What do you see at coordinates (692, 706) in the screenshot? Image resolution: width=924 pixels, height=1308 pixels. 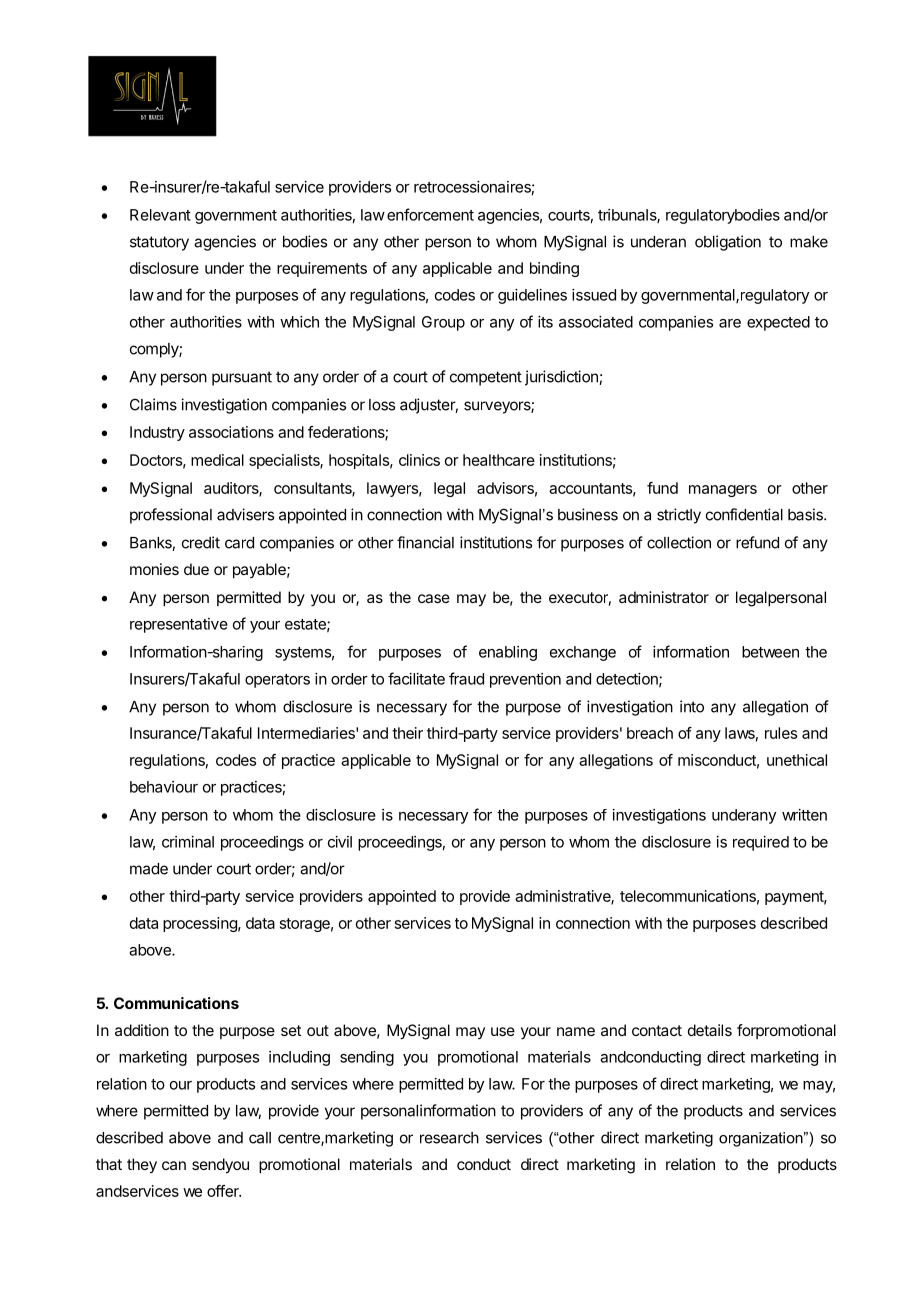 I see `into` at bounding box center [692, 706].
